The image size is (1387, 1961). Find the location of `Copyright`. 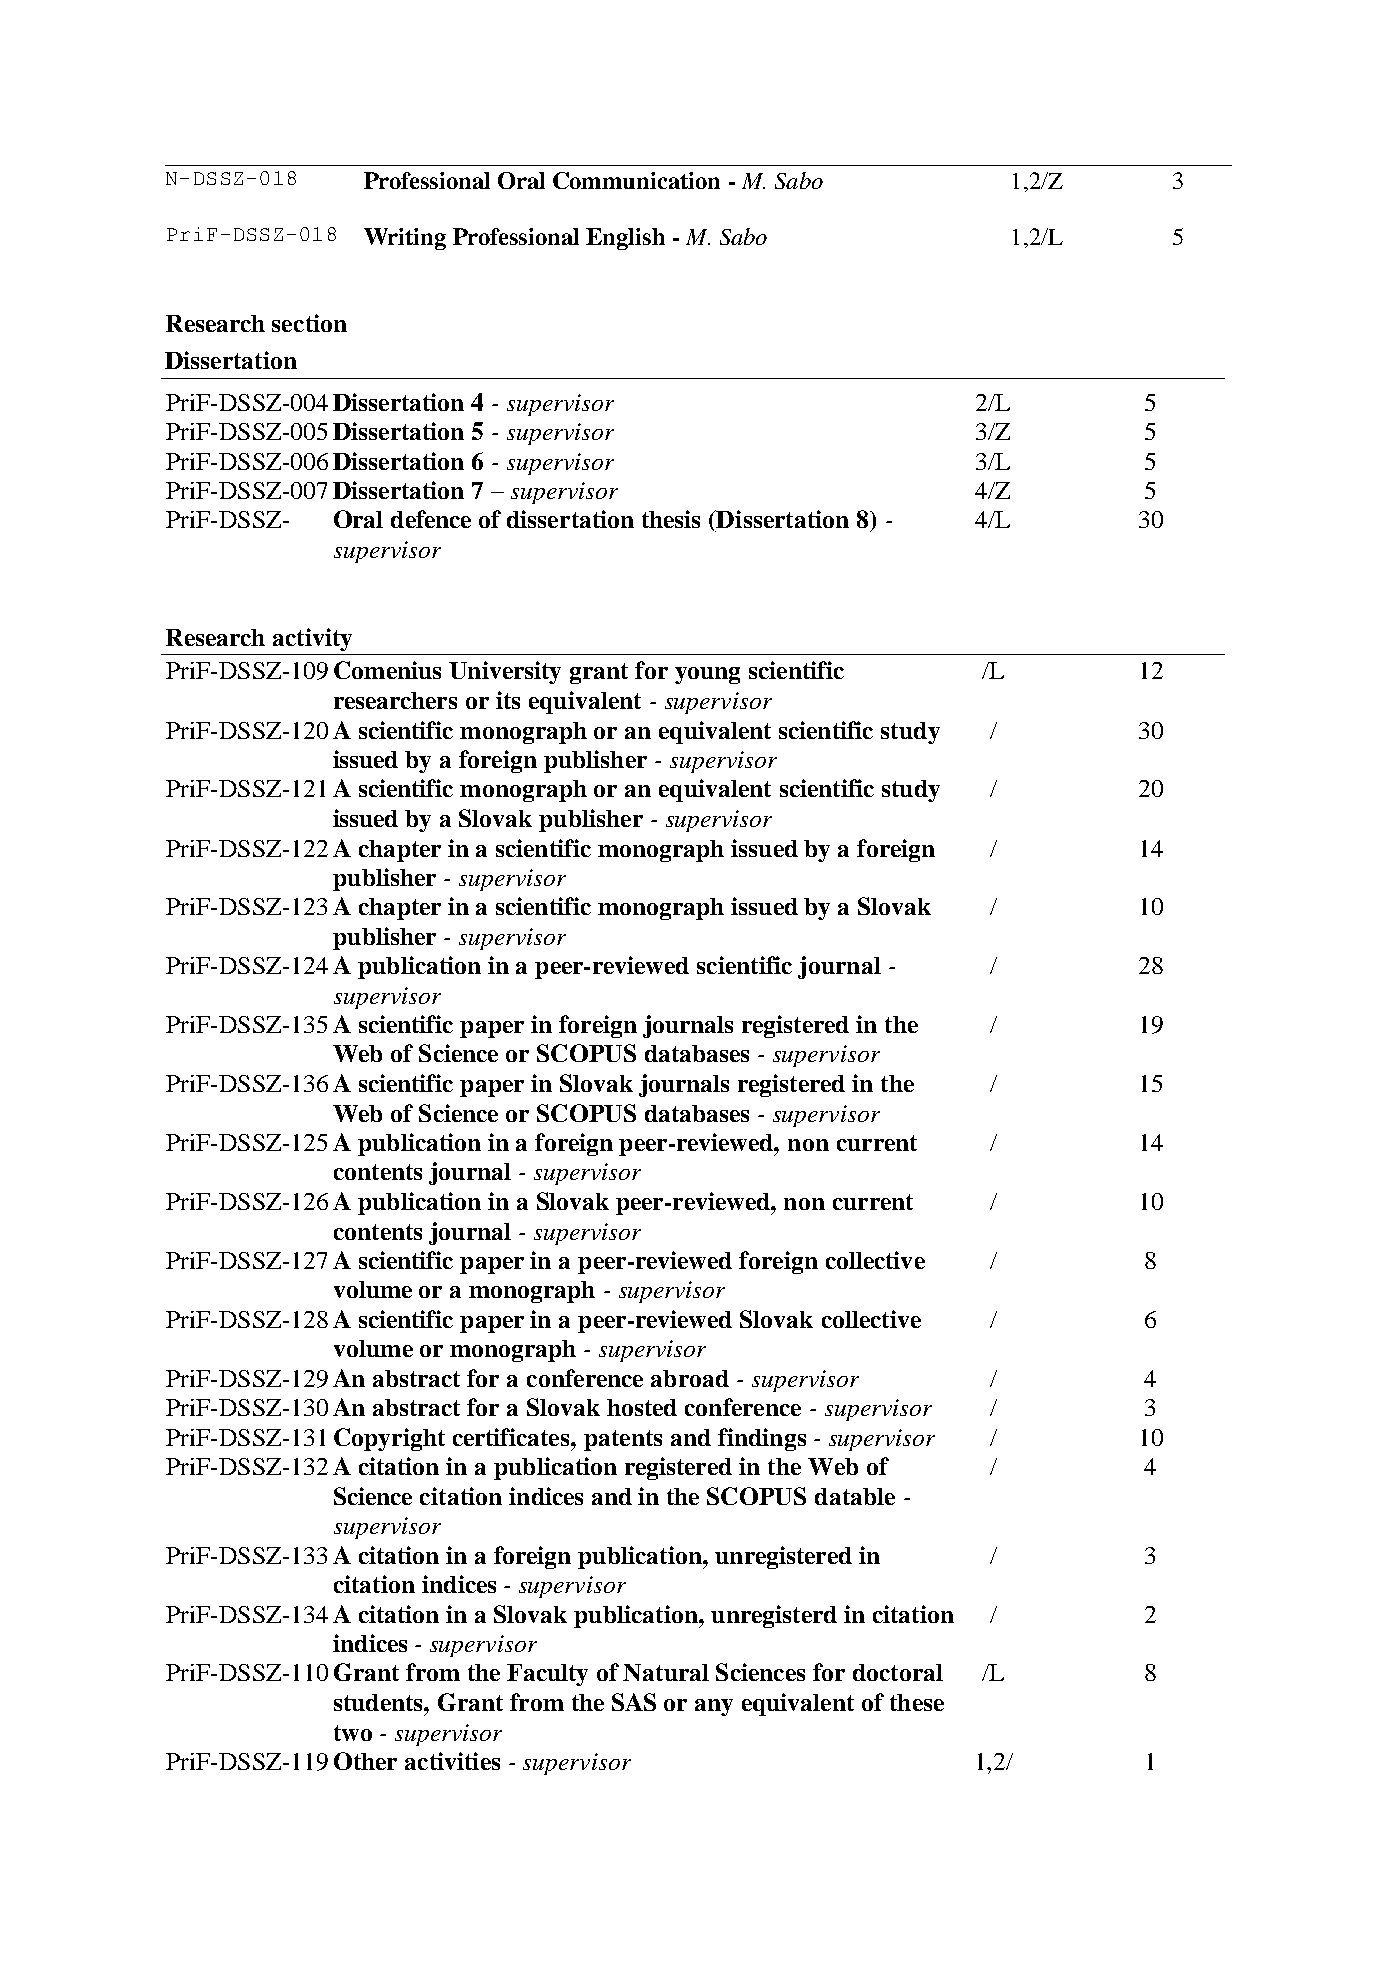

Copyright is located at coordinates (389, 1439).
